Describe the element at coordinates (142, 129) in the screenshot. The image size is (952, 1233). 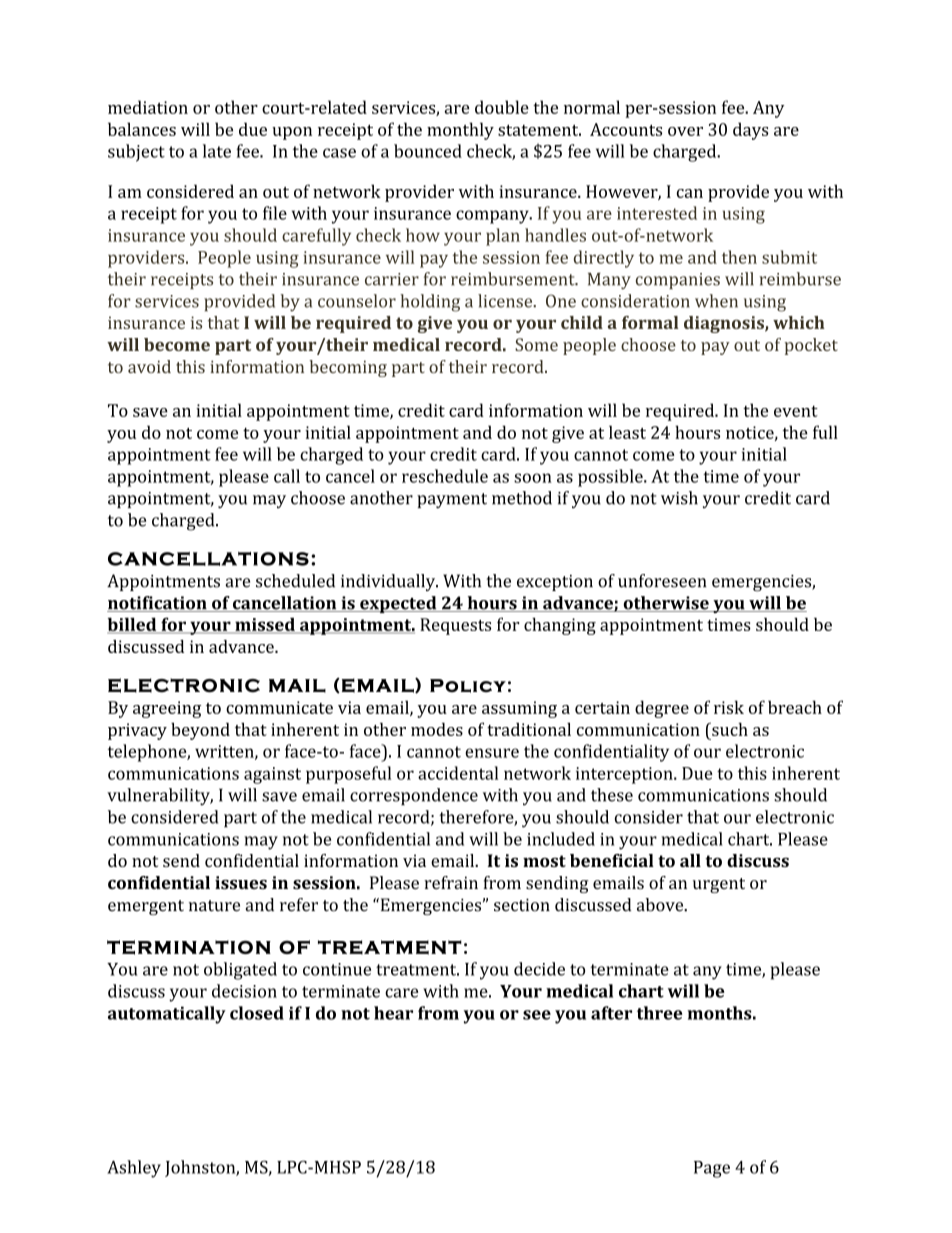
I see `balances` at that location.
